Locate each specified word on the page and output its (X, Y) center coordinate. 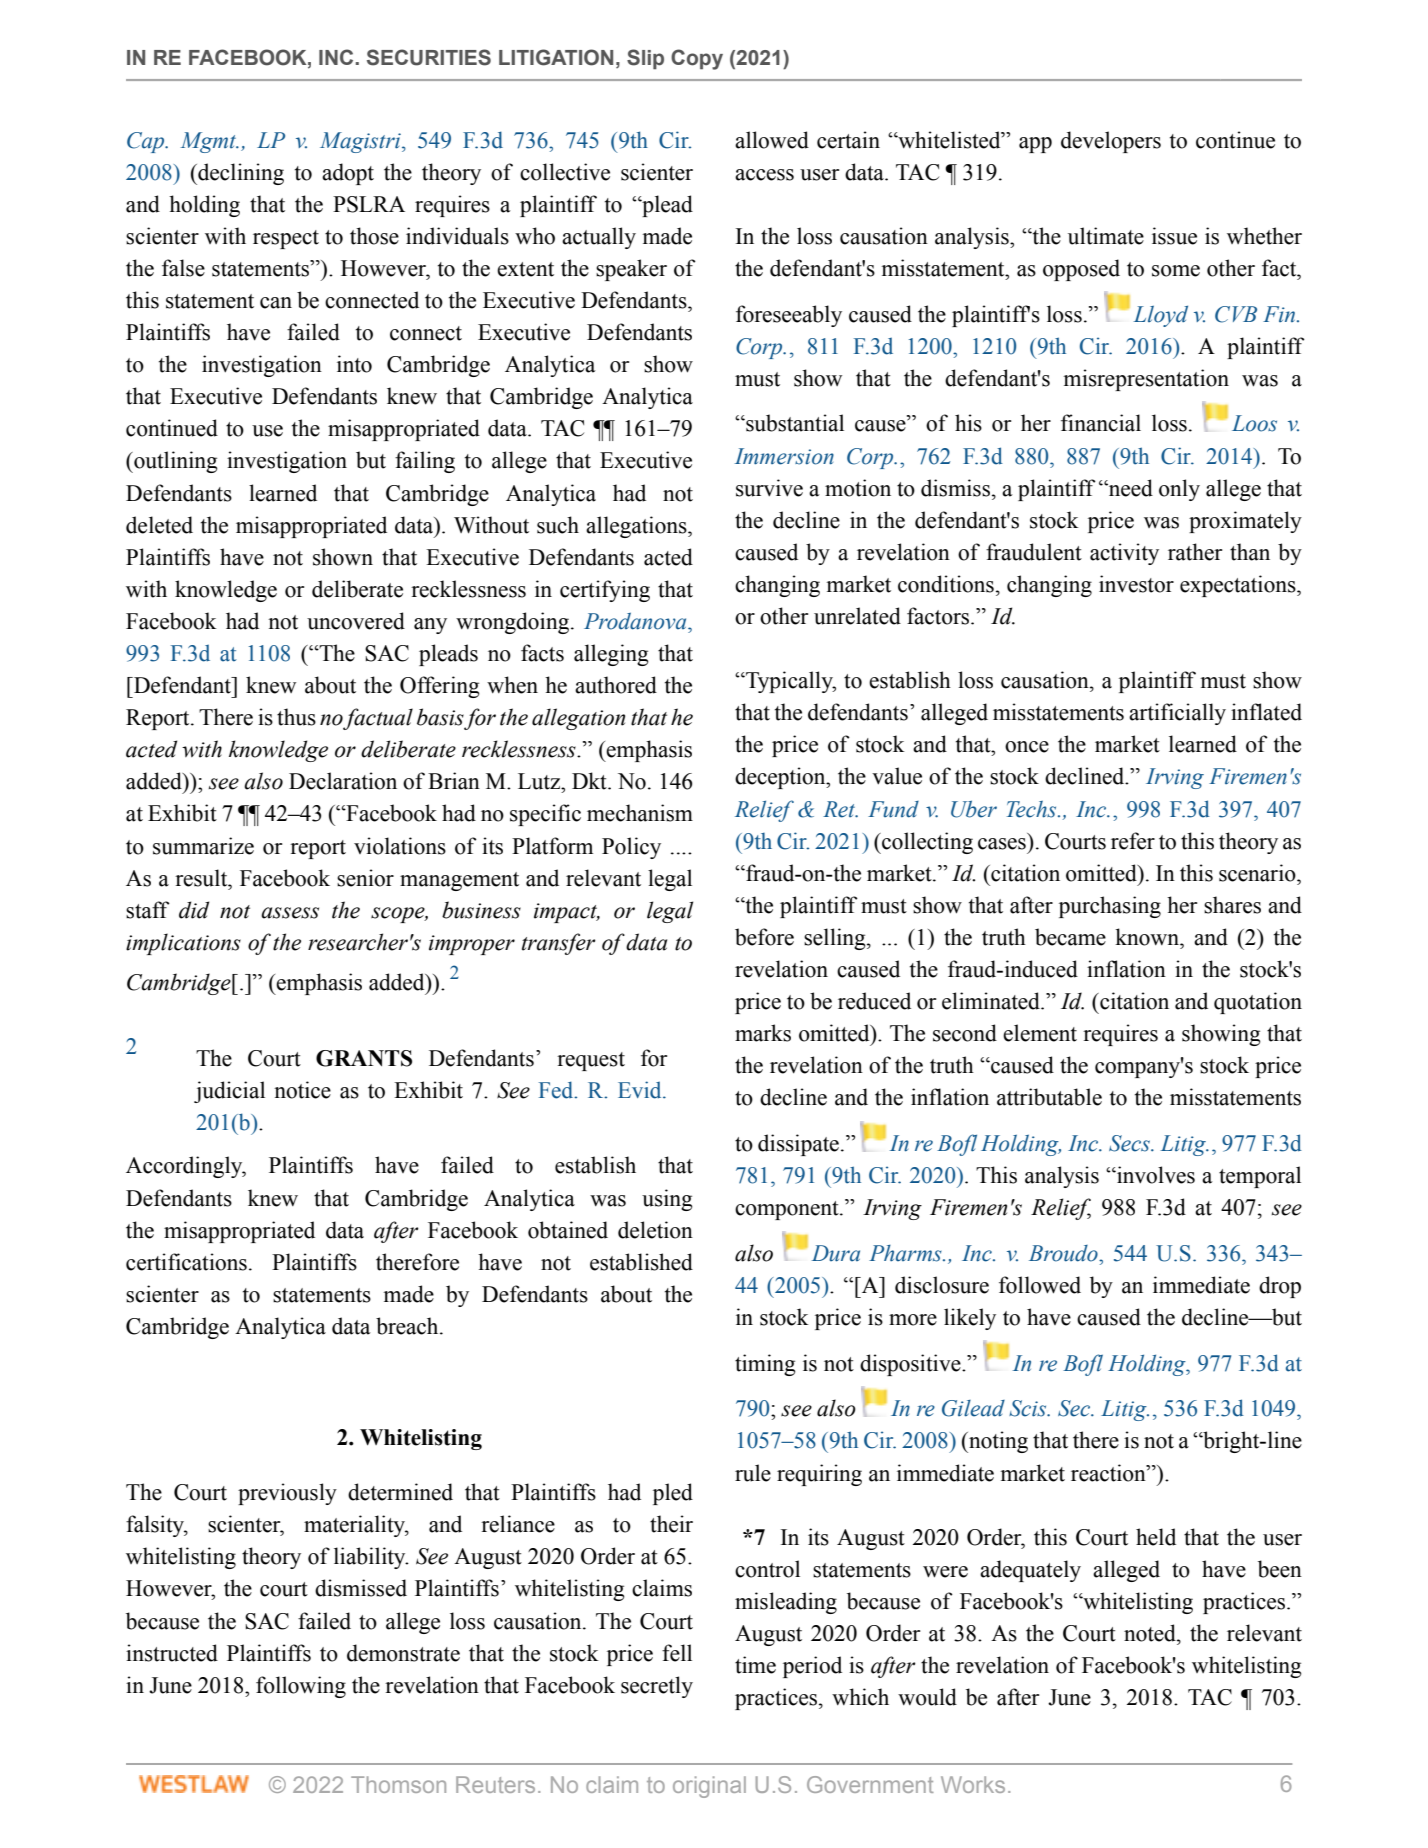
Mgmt (209, 142)
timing (765, 1365)
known (1148, 937)
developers (1111, 142)
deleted (159, 525)
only (1179, 490)
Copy (697, 59)
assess (290, 913)
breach (408, 1326)
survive (769, 488)
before (764, 937)
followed (1040, 1285)
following (301, 1687)
